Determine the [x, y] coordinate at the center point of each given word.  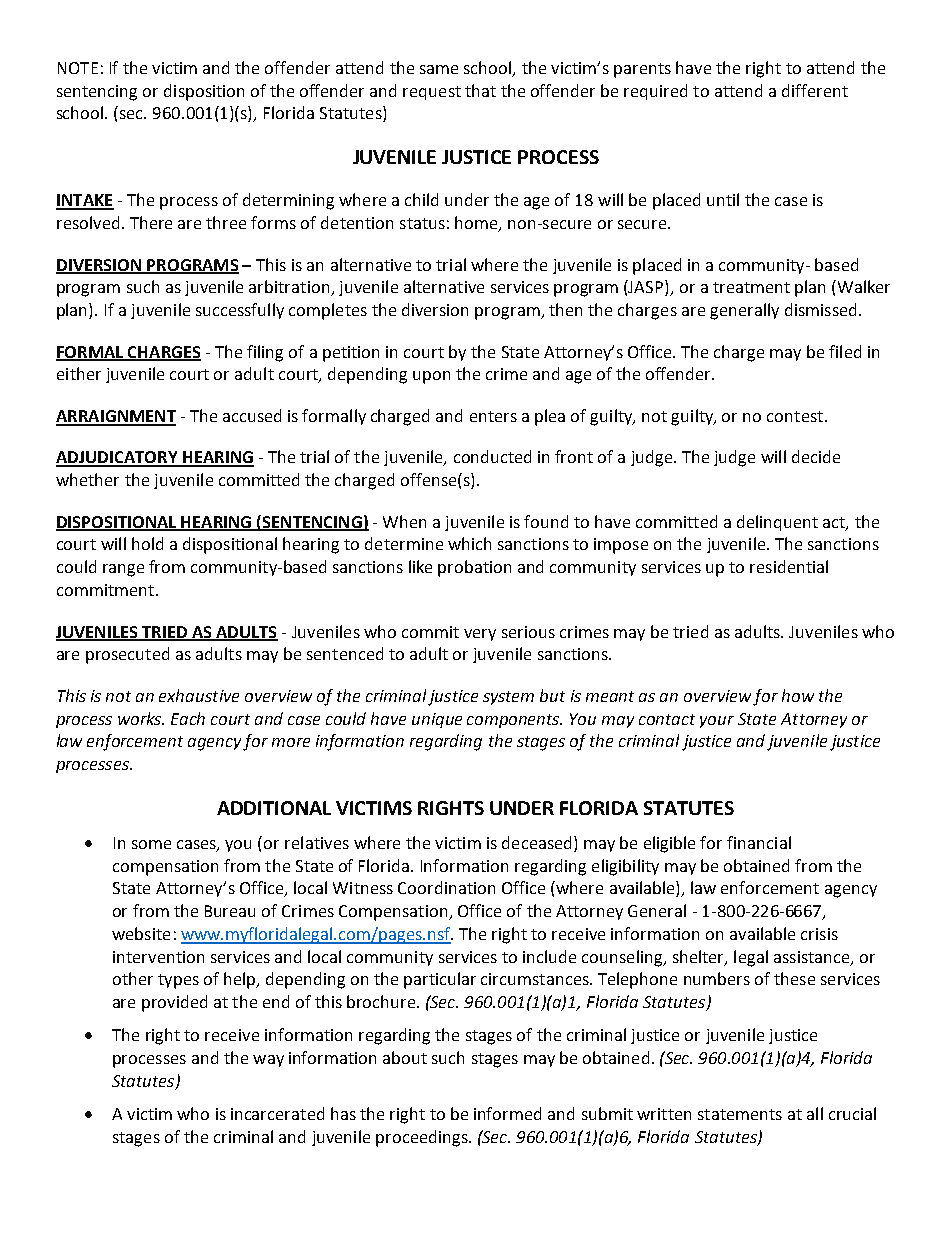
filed [845, 351]
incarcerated [277, 1113]
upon [431, 377]
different [815, 90]
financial [759, 842]
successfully [240, 311]
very [480, 635]
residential [789, 566]
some [151, 844]
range [123, 570]
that [480, 90]
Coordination [446, 887]
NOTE [78, 68]
